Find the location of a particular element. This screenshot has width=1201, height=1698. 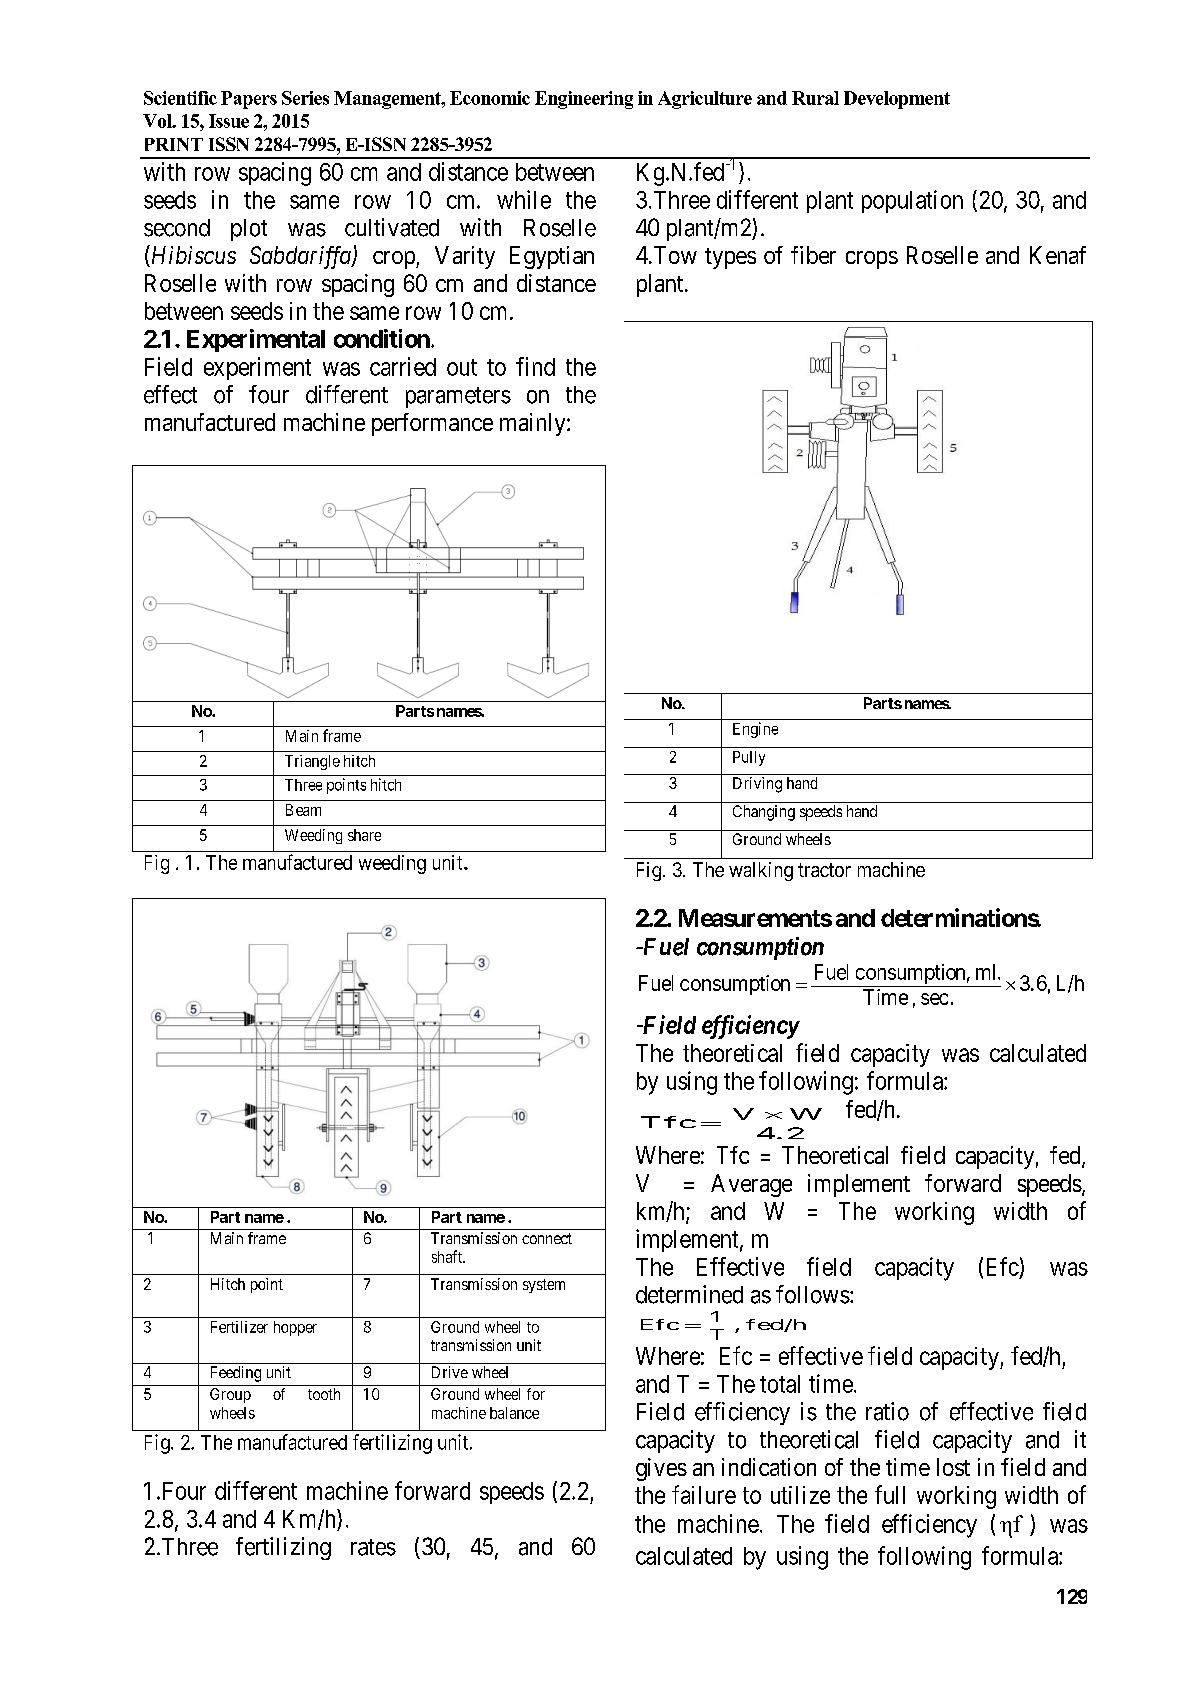

Average is located at coordinates (751, 1185).
